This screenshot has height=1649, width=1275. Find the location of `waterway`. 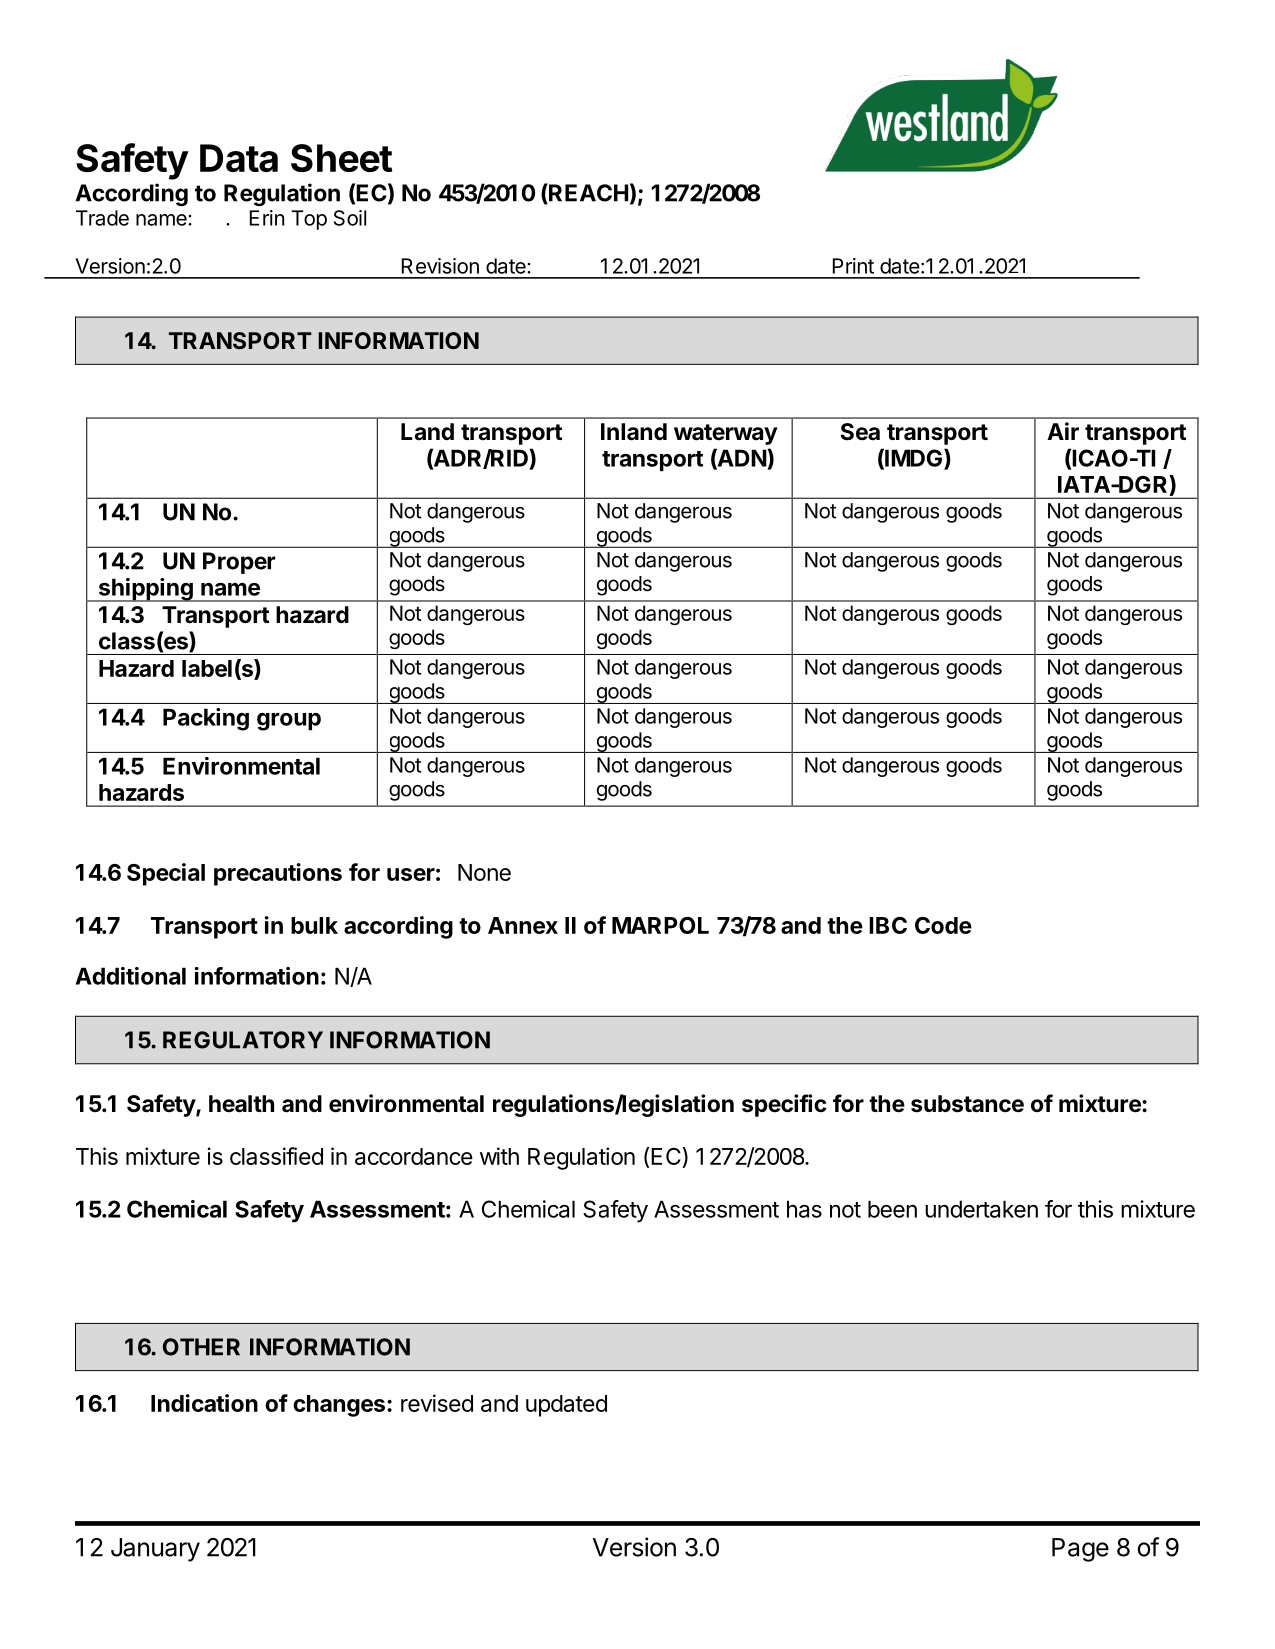

waterway is located at coordinates (726, 434).
